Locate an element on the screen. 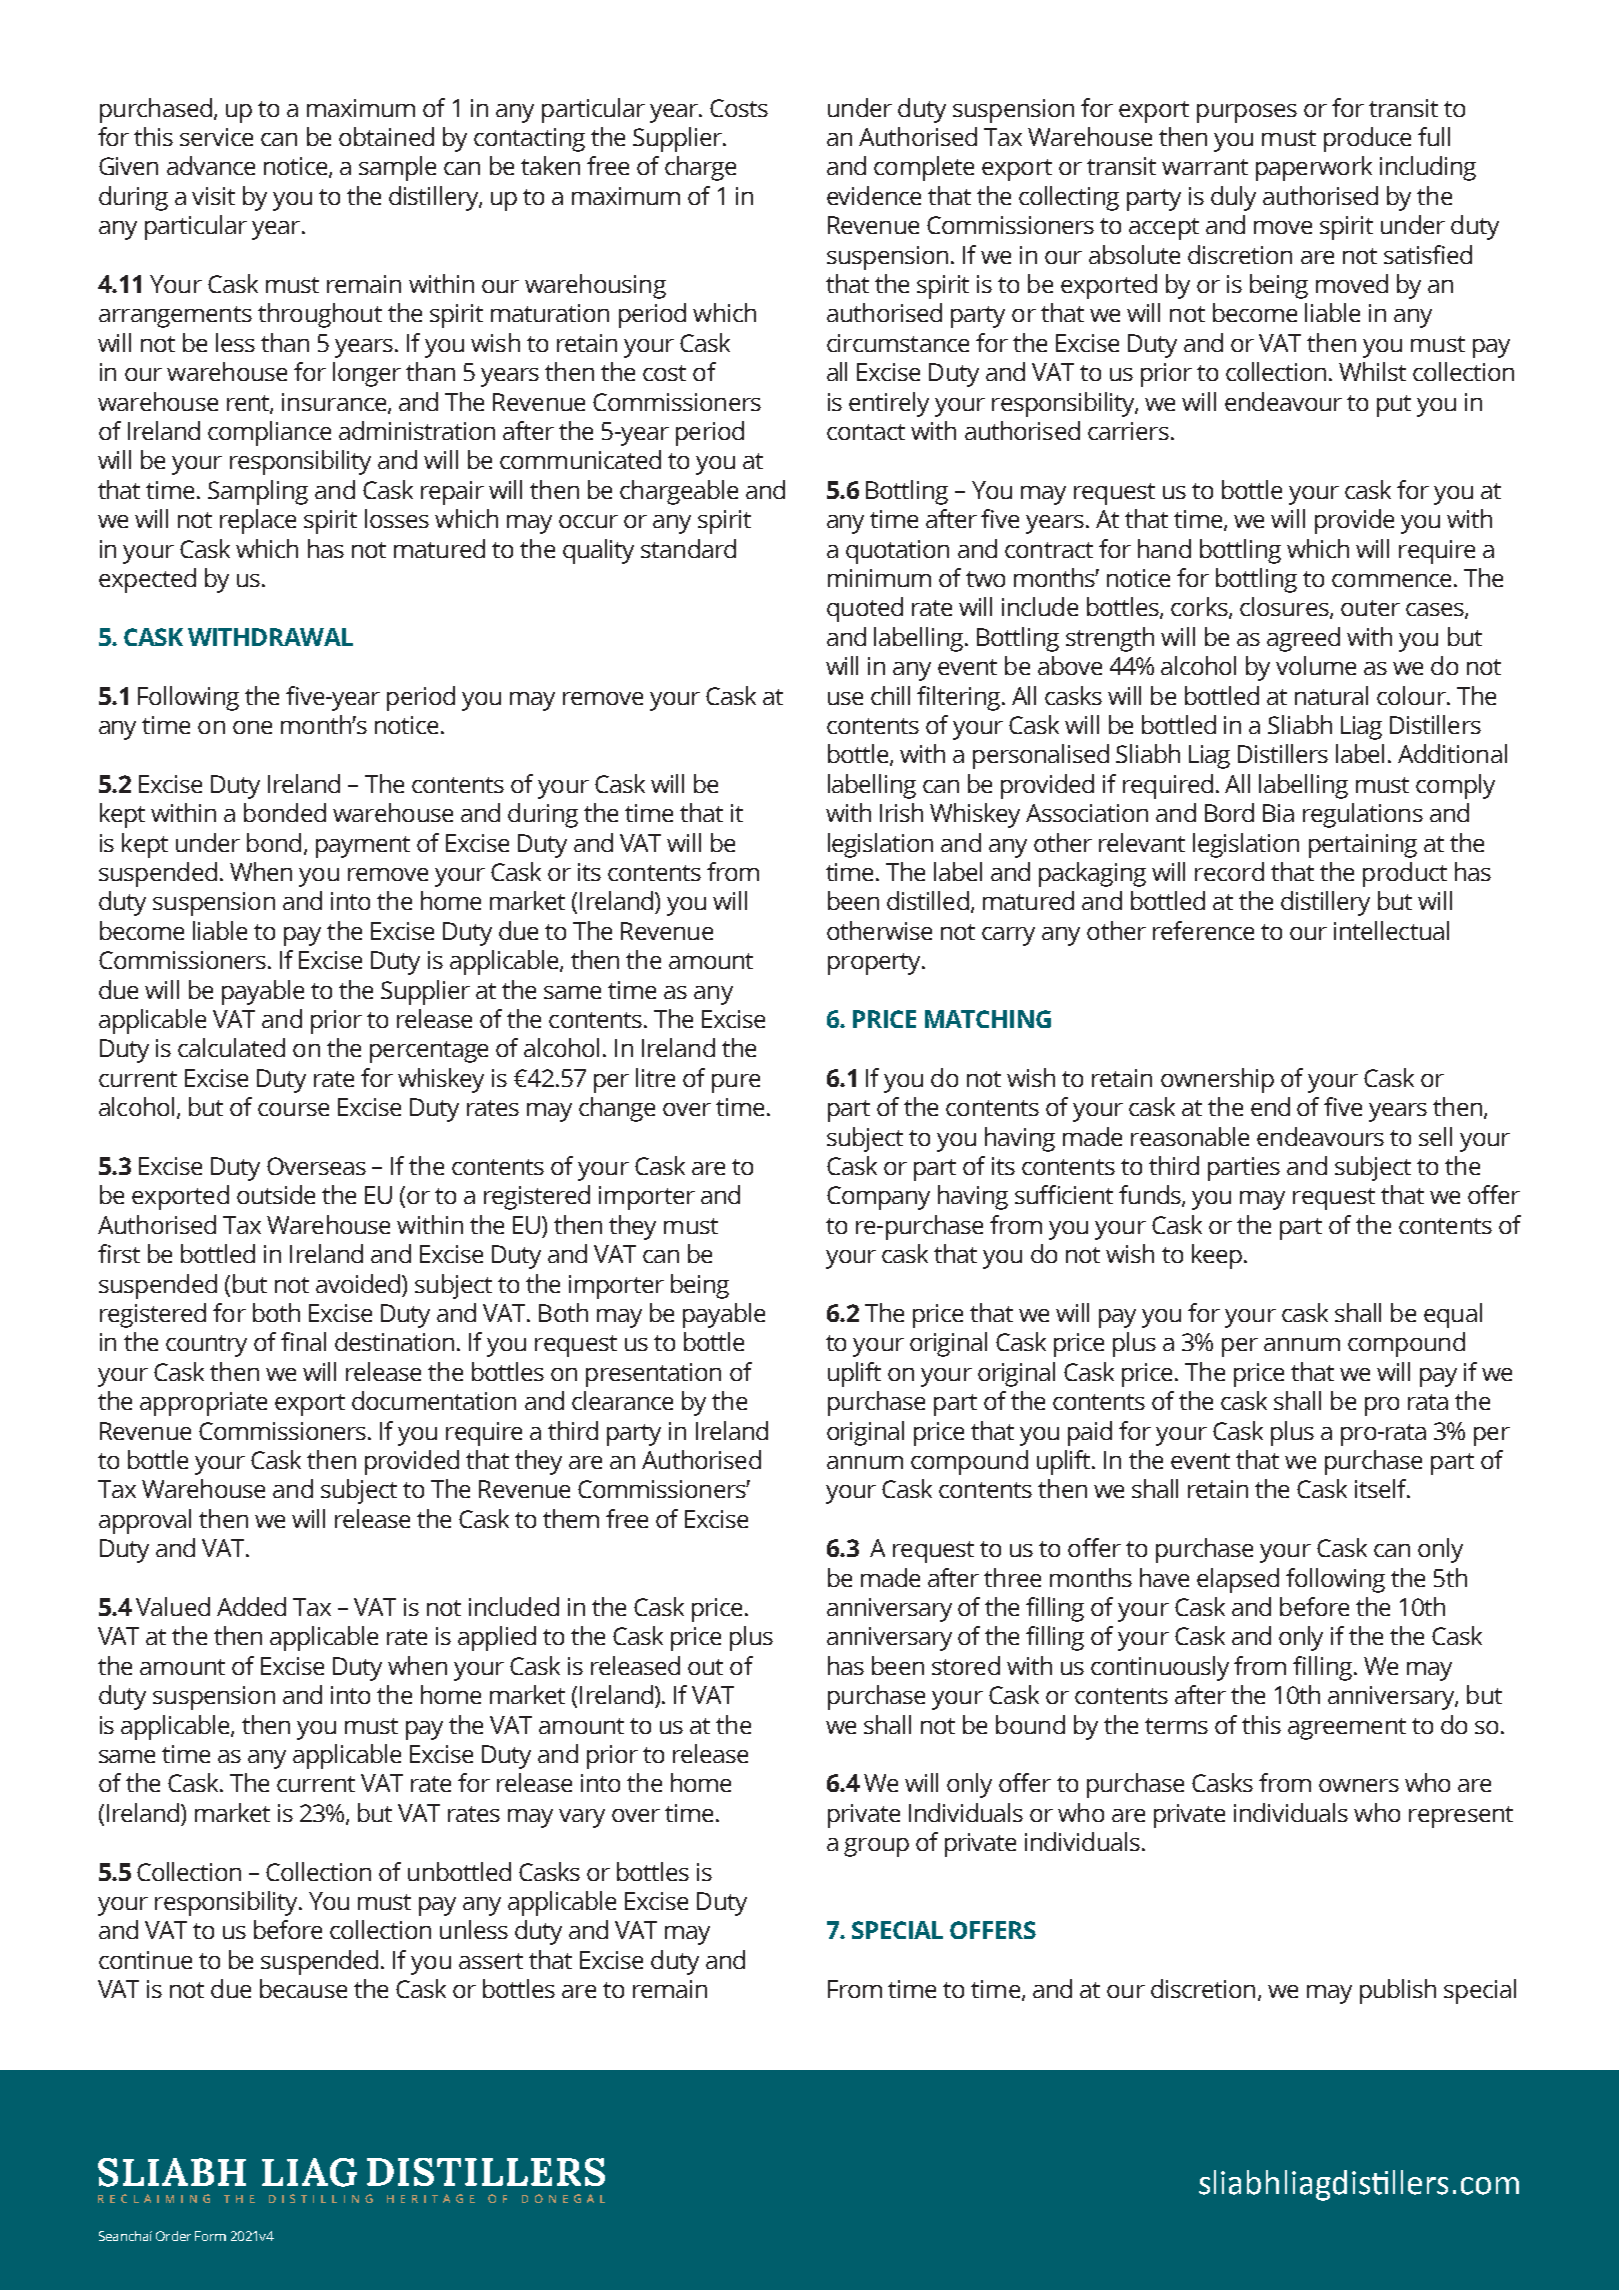 This screenshot has width=1619, height=2290. evidence is located at coordinates (874, 195).
